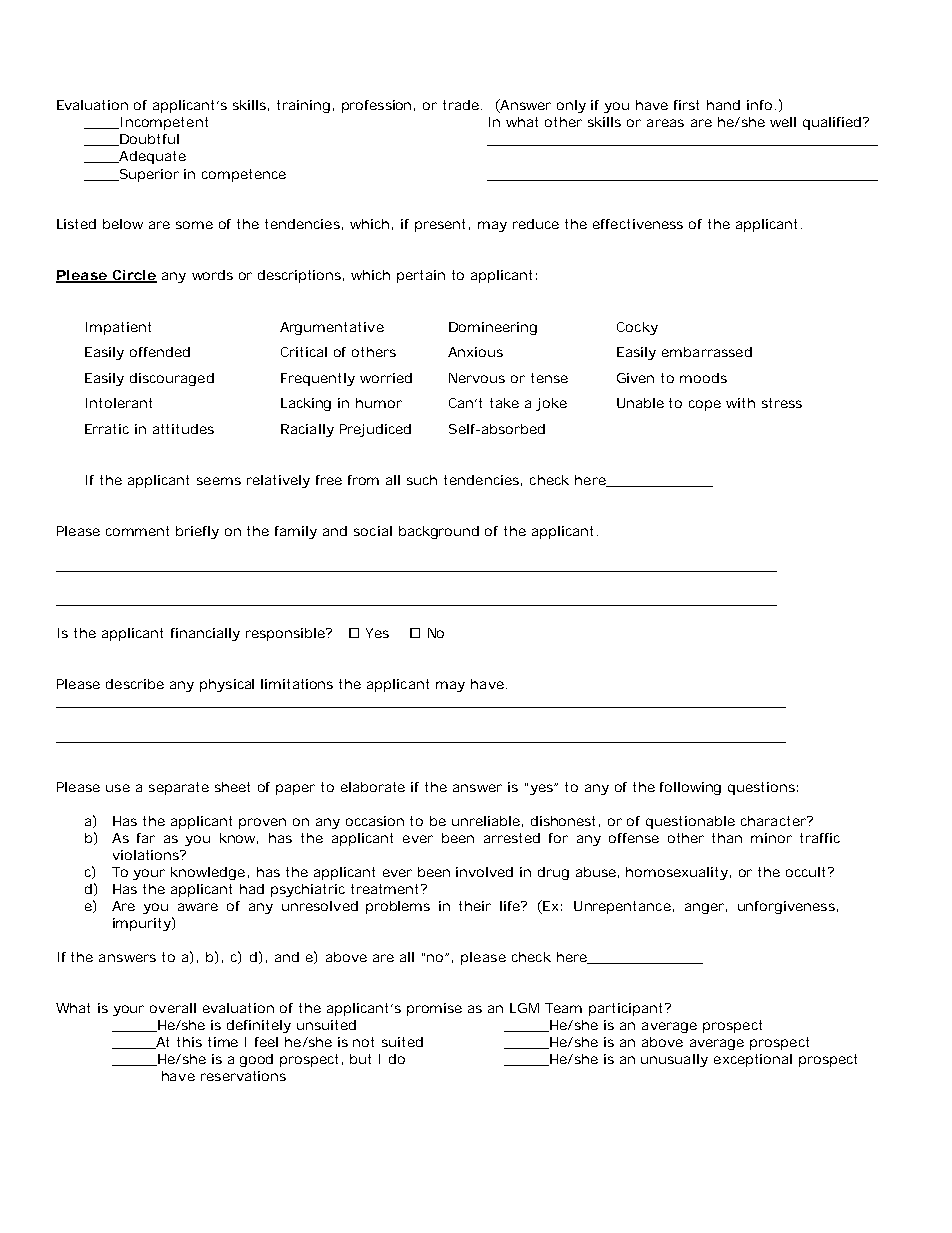  Describe the element at coordinates (189, 1042) in the screenshot. I see `this` at that location.
